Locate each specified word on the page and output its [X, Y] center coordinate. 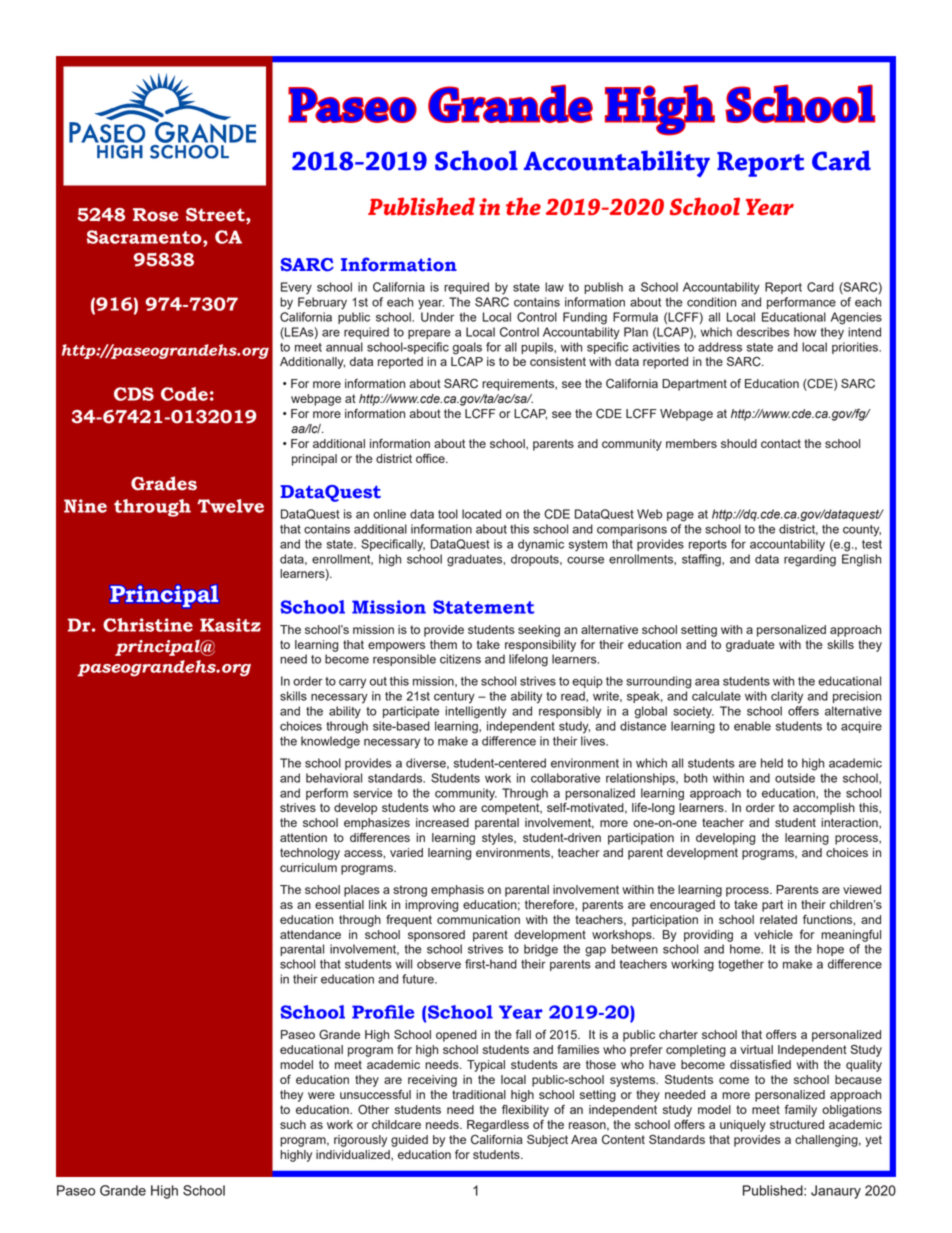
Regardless [498, 1126]
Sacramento [145, 237]
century [454, 698]
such [293, 1124]
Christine [148, 625]
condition [711, 302]
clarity [787, 697]
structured [797, 1124]
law [554, 287]
